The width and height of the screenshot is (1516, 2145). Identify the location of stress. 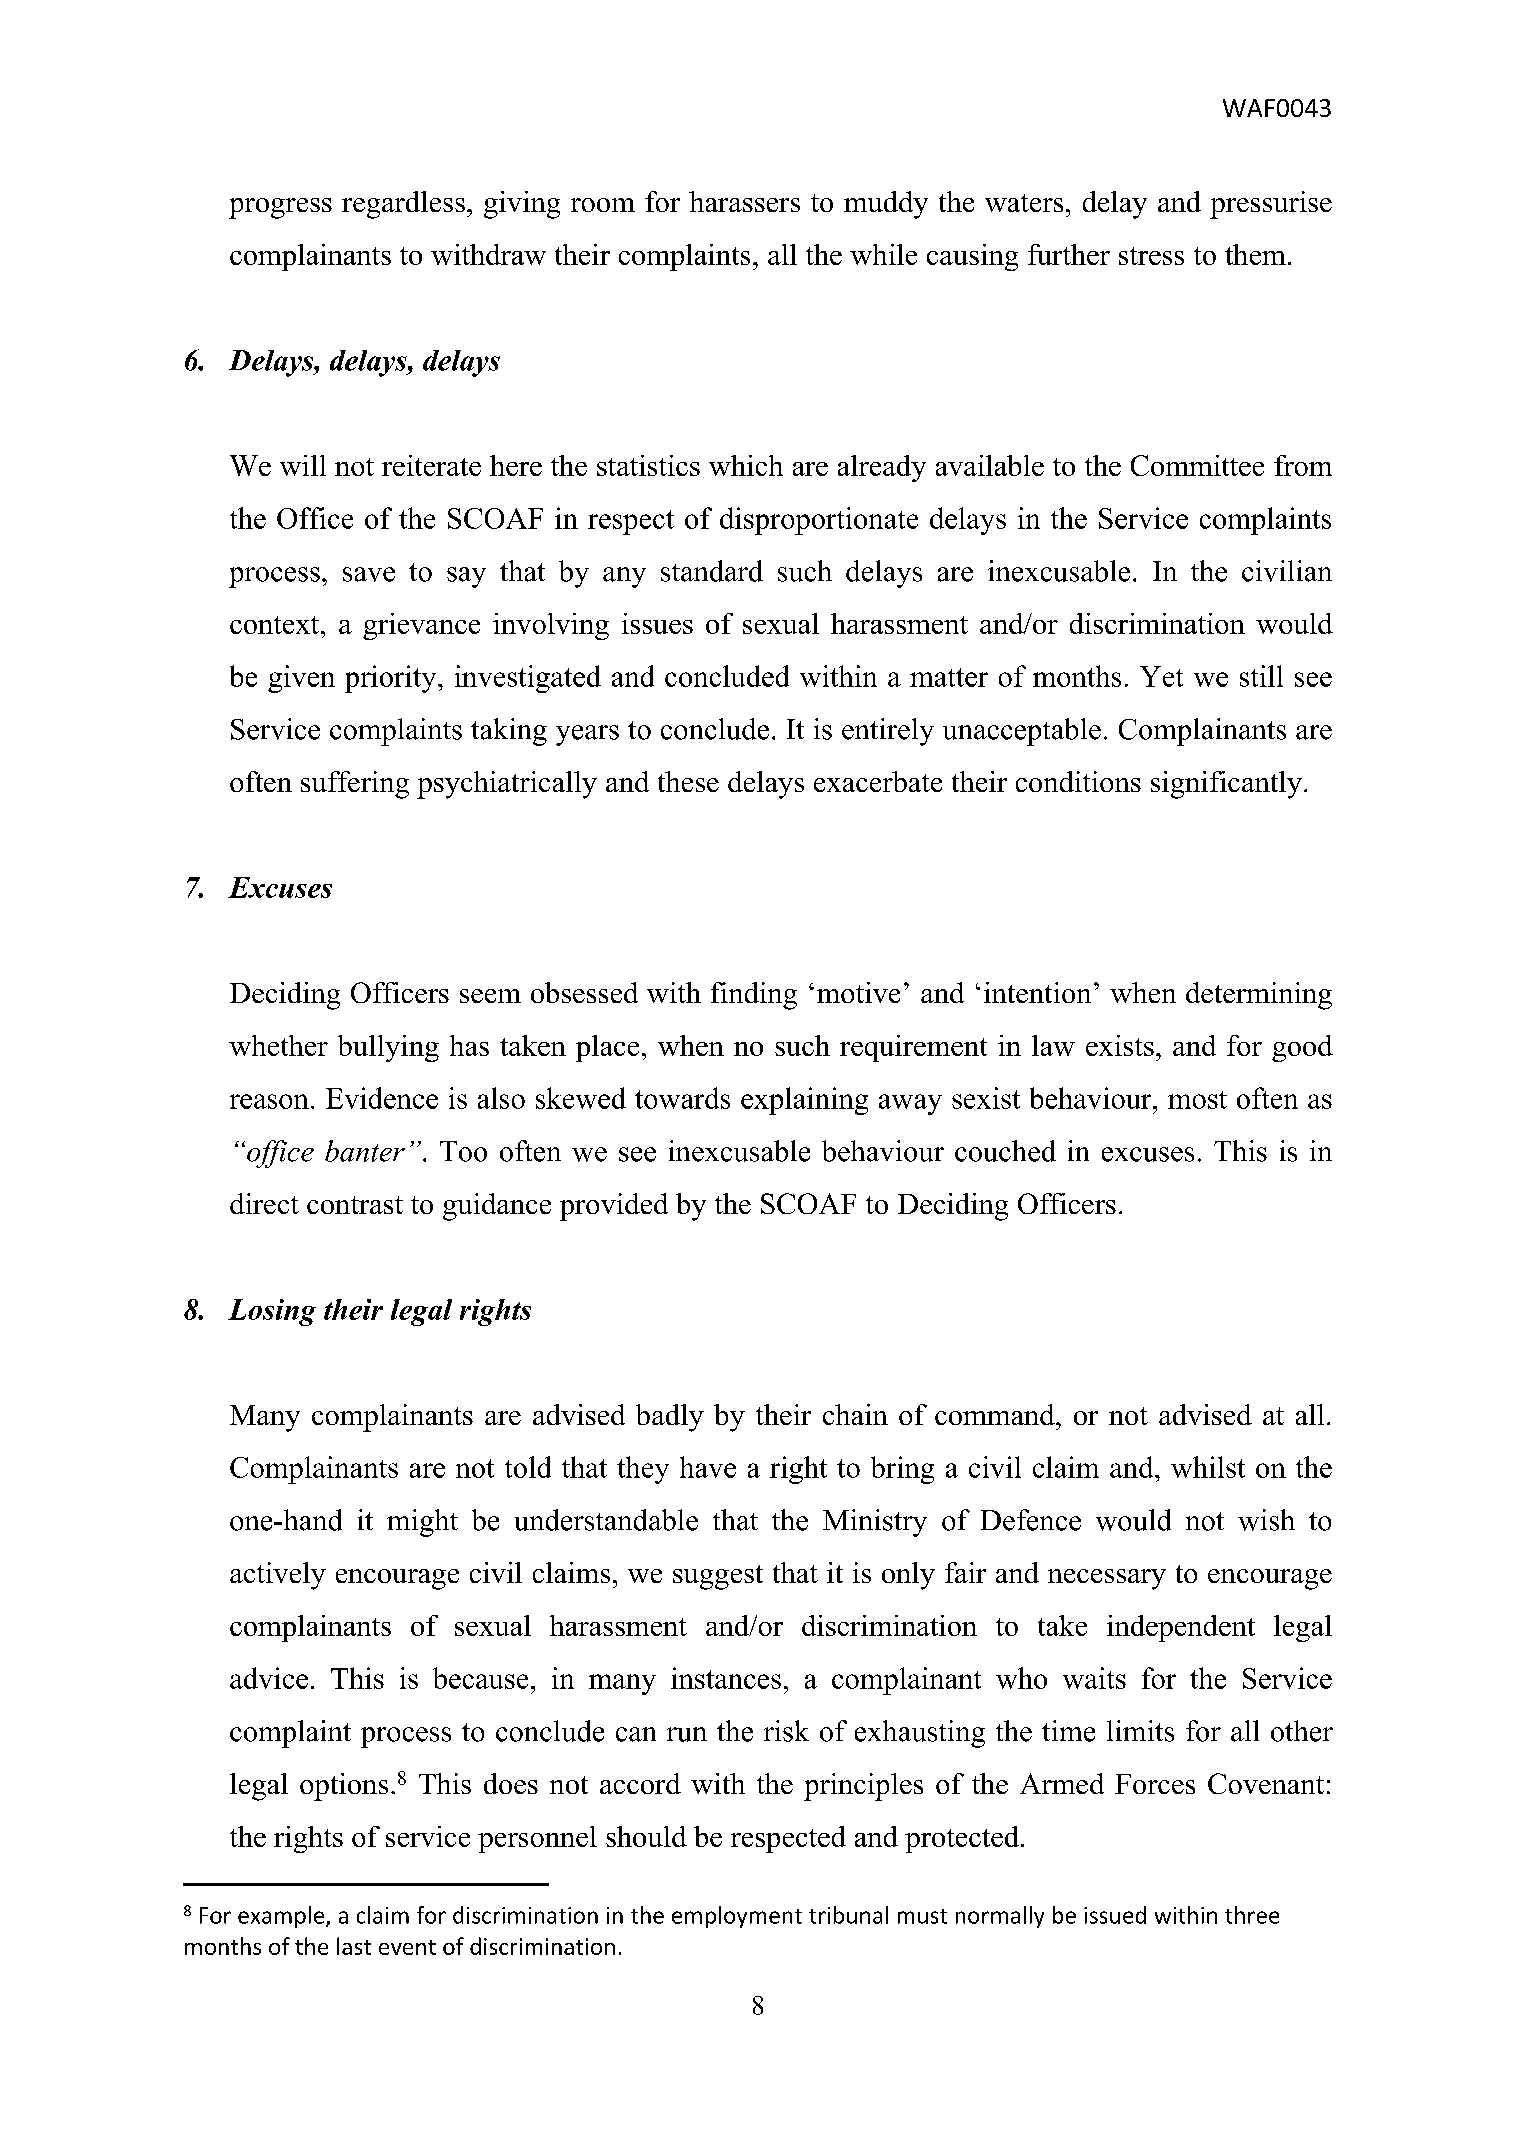
(1151, 256).
